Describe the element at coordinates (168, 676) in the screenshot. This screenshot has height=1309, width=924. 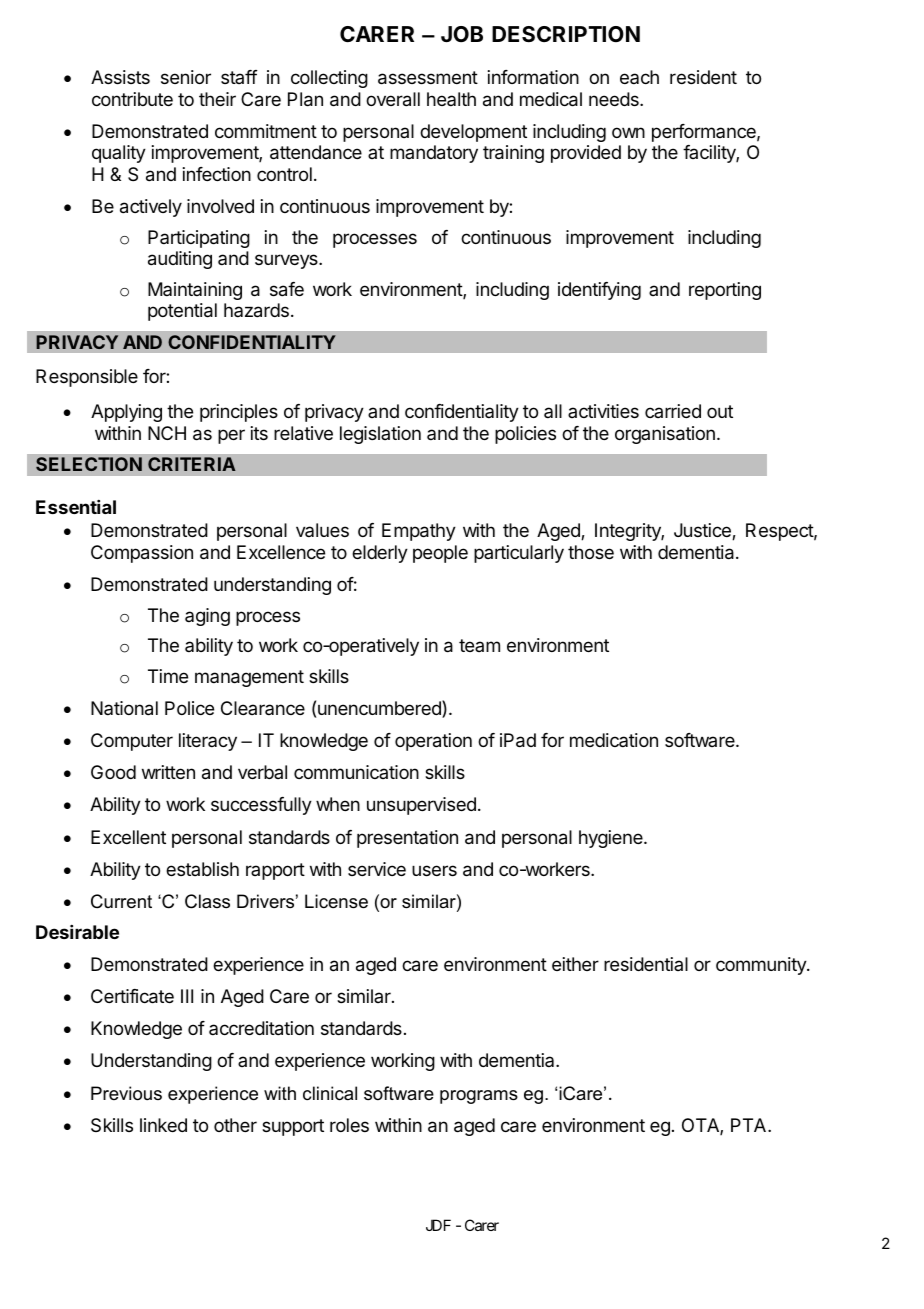
I see `Time` at that location.
